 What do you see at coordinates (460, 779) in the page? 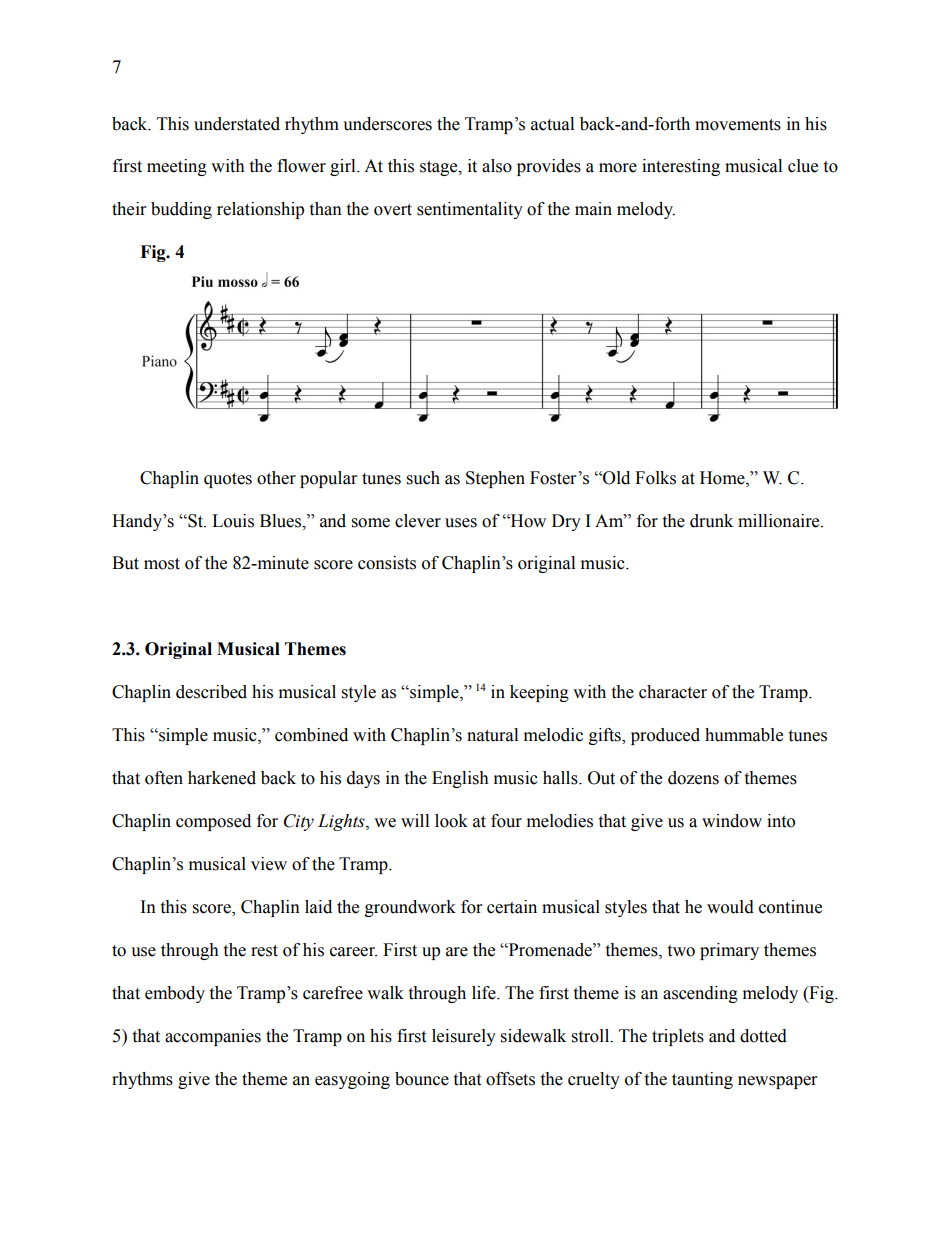
I see `English` at bounding box center [460, 779].
